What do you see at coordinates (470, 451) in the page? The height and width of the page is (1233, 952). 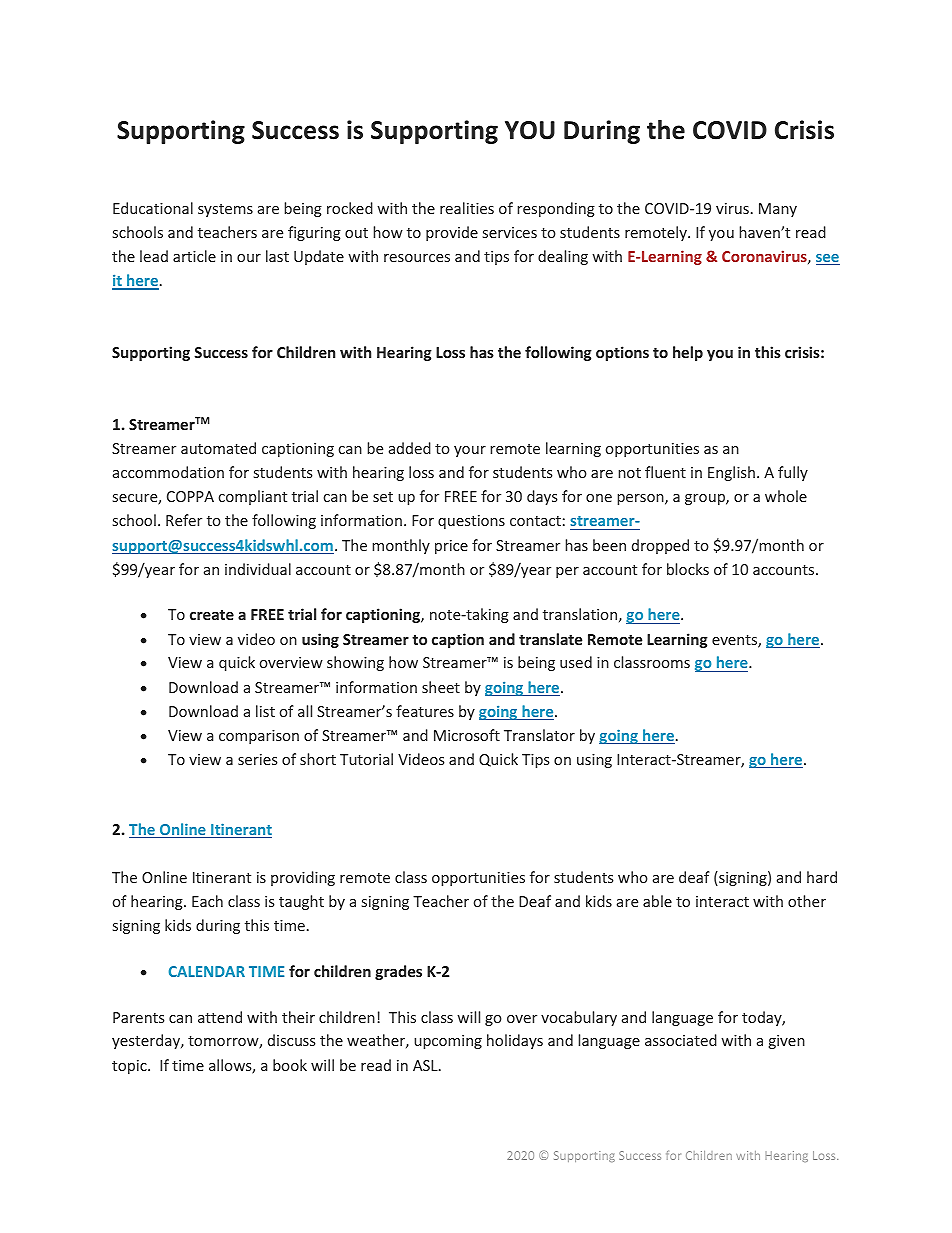 I see `your` at bounding box center [470, 451].
